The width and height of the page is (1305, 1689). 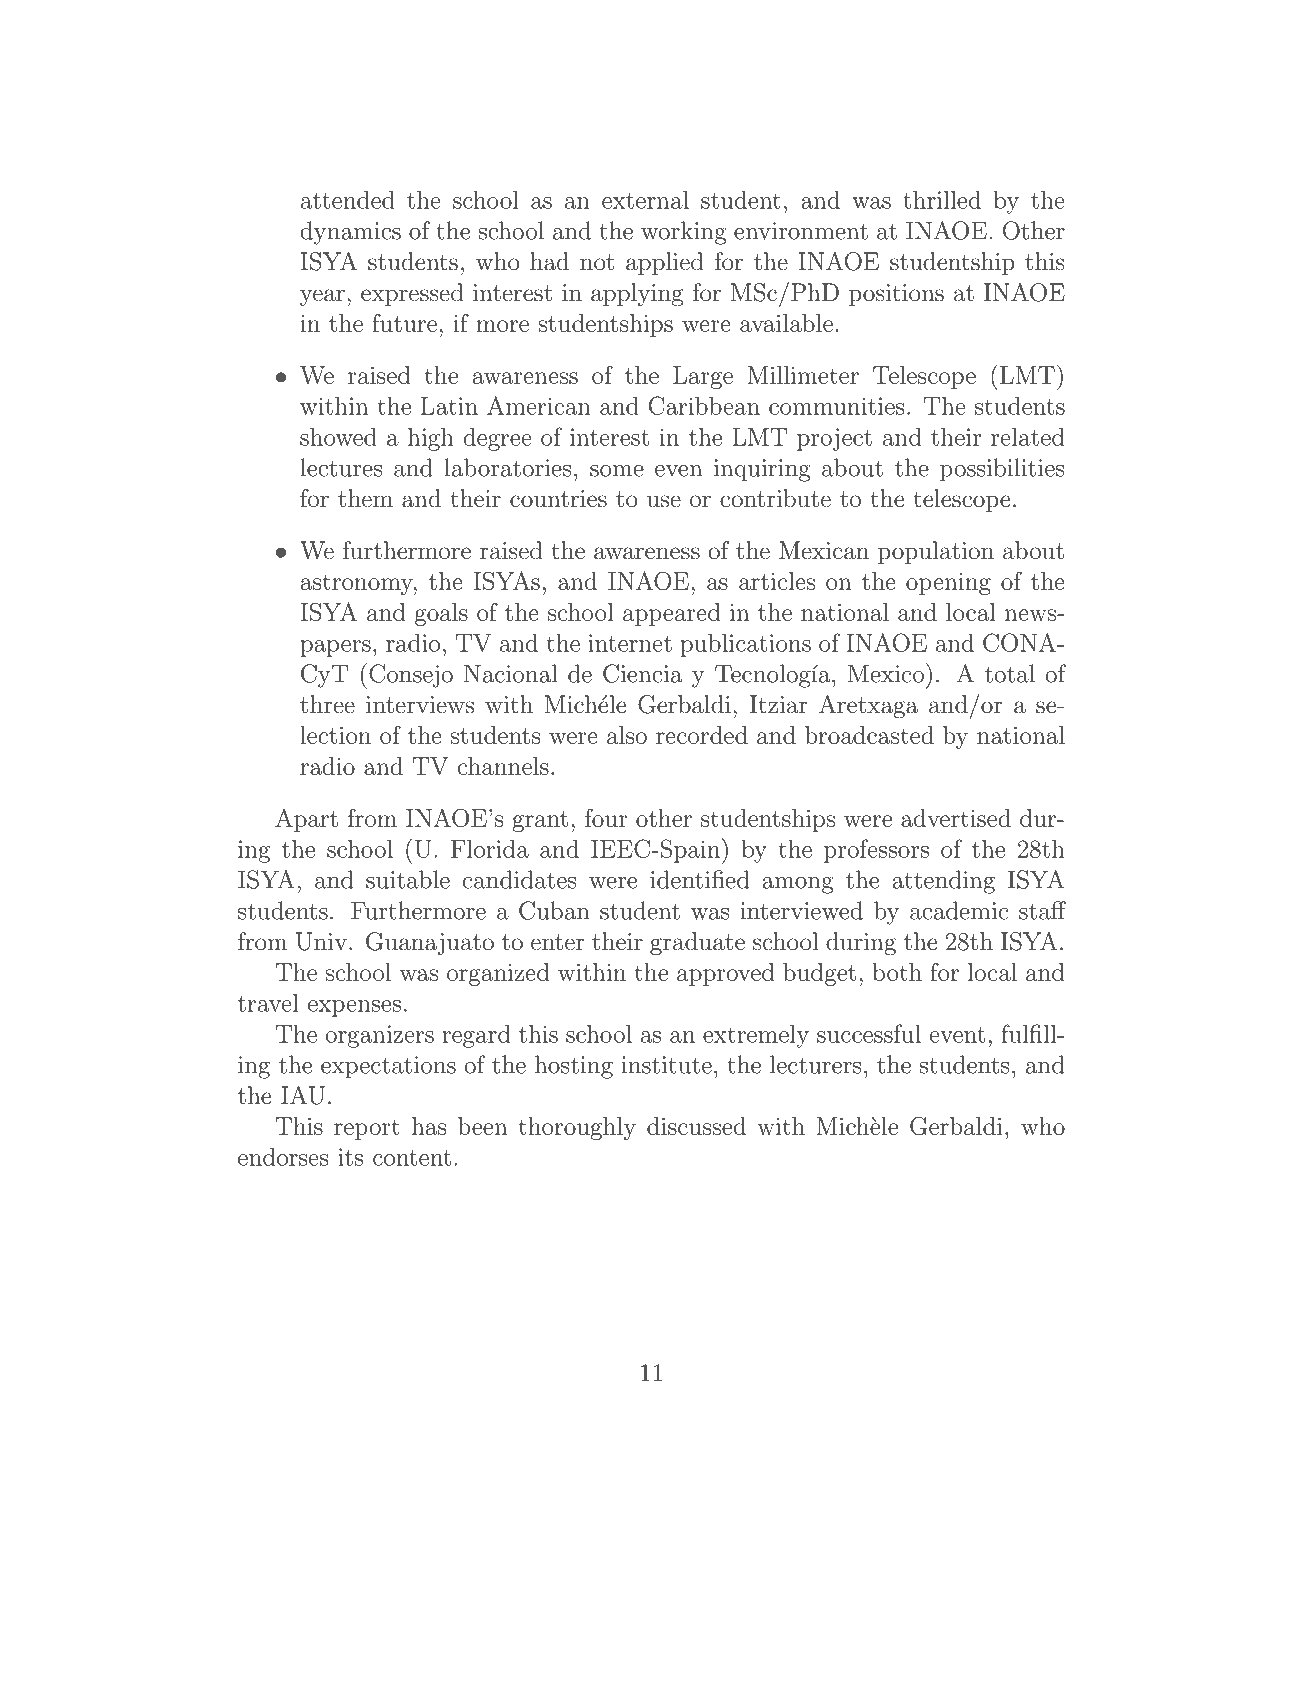 What do you see at coordinates (606, 818) in the page?
I see `four` at bounding box center [606, 818].
